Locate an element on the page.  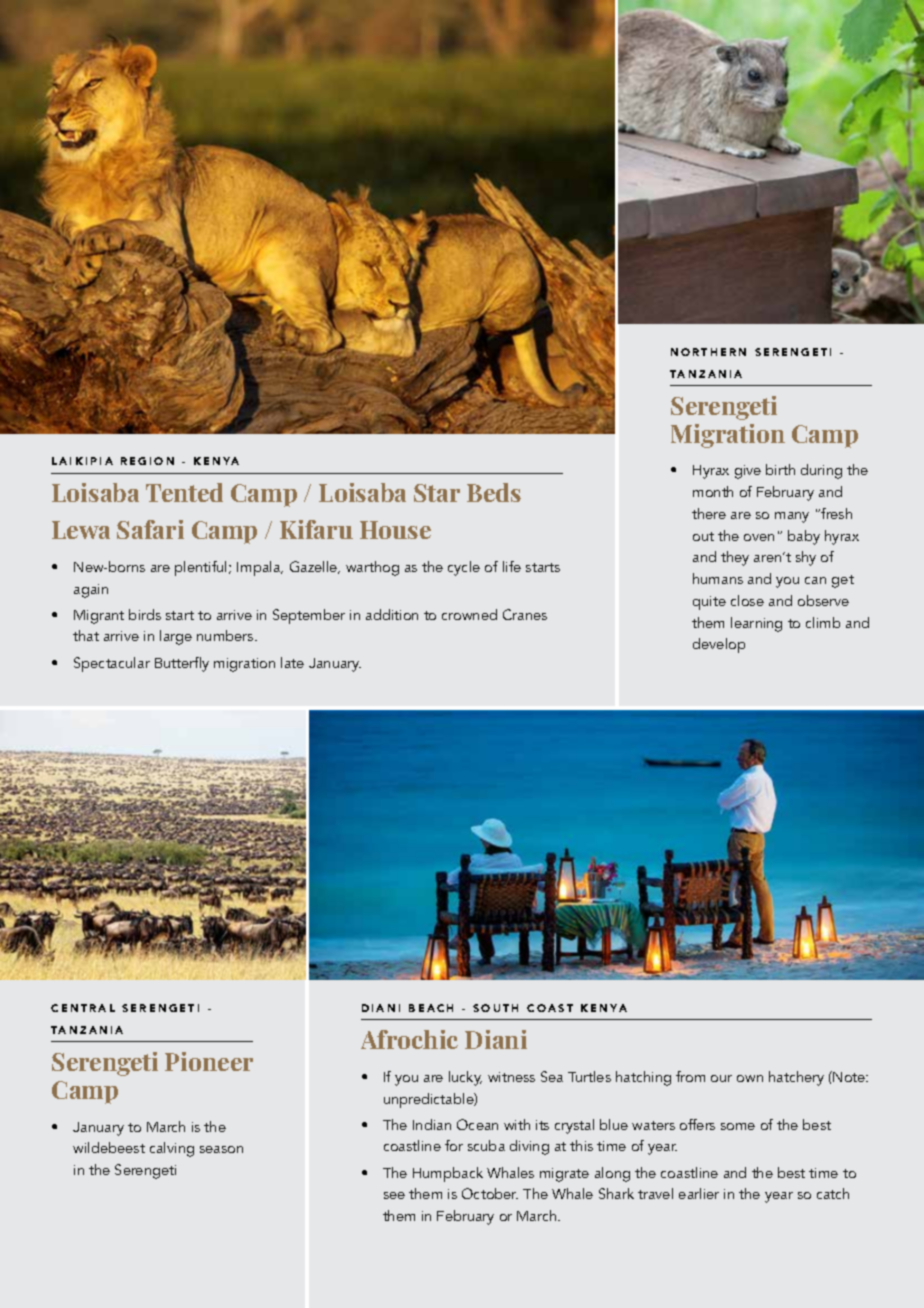
Butterfly is located at coordinates (182, 664).
